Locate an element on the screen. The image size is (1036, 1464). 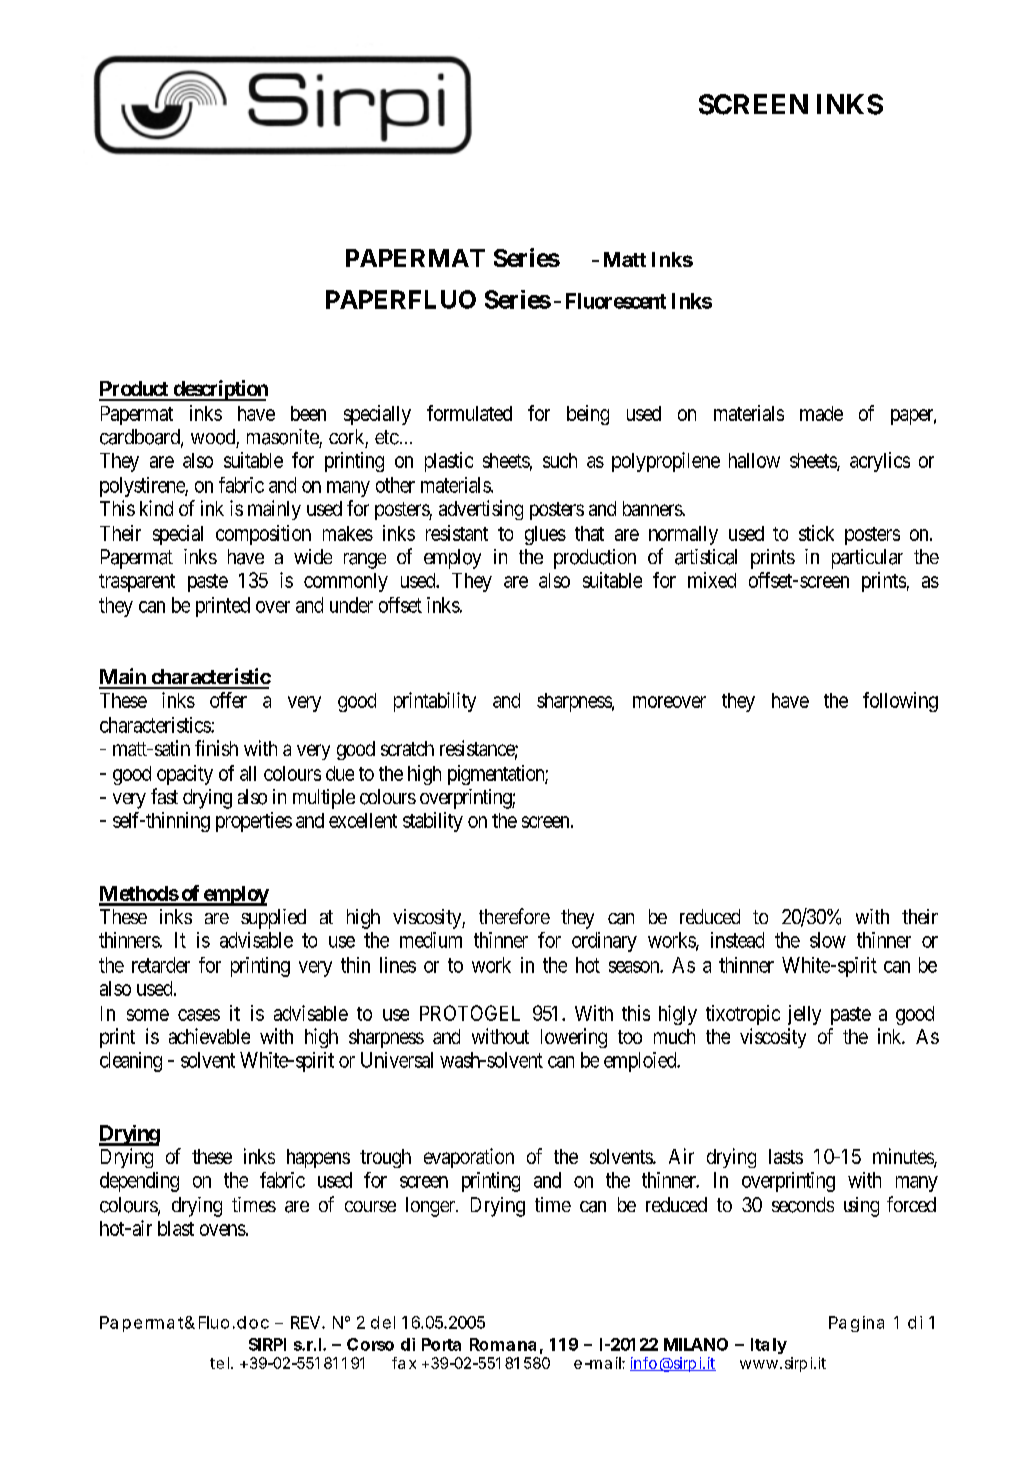
description is located at coordinates (219, 390).
